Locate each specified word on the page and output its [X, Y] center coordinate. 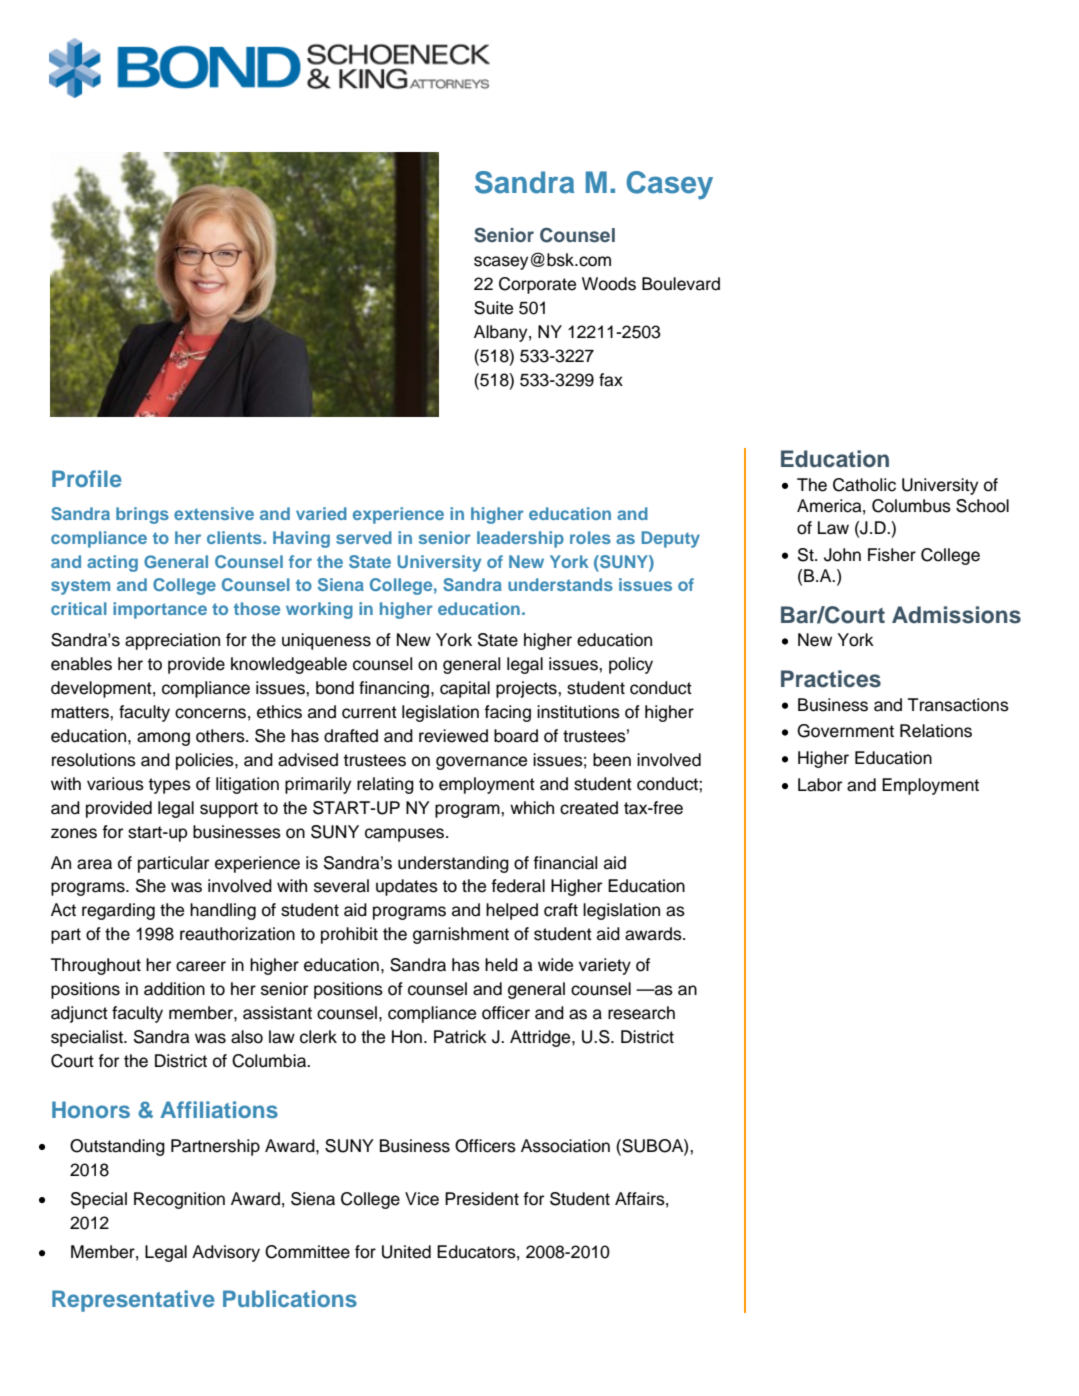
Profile [87, 478]
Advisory [226, 1253]
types [170, 786]
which [532, 808]
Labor [820, 785]
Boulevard [681, 284]
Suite [493, 308]
